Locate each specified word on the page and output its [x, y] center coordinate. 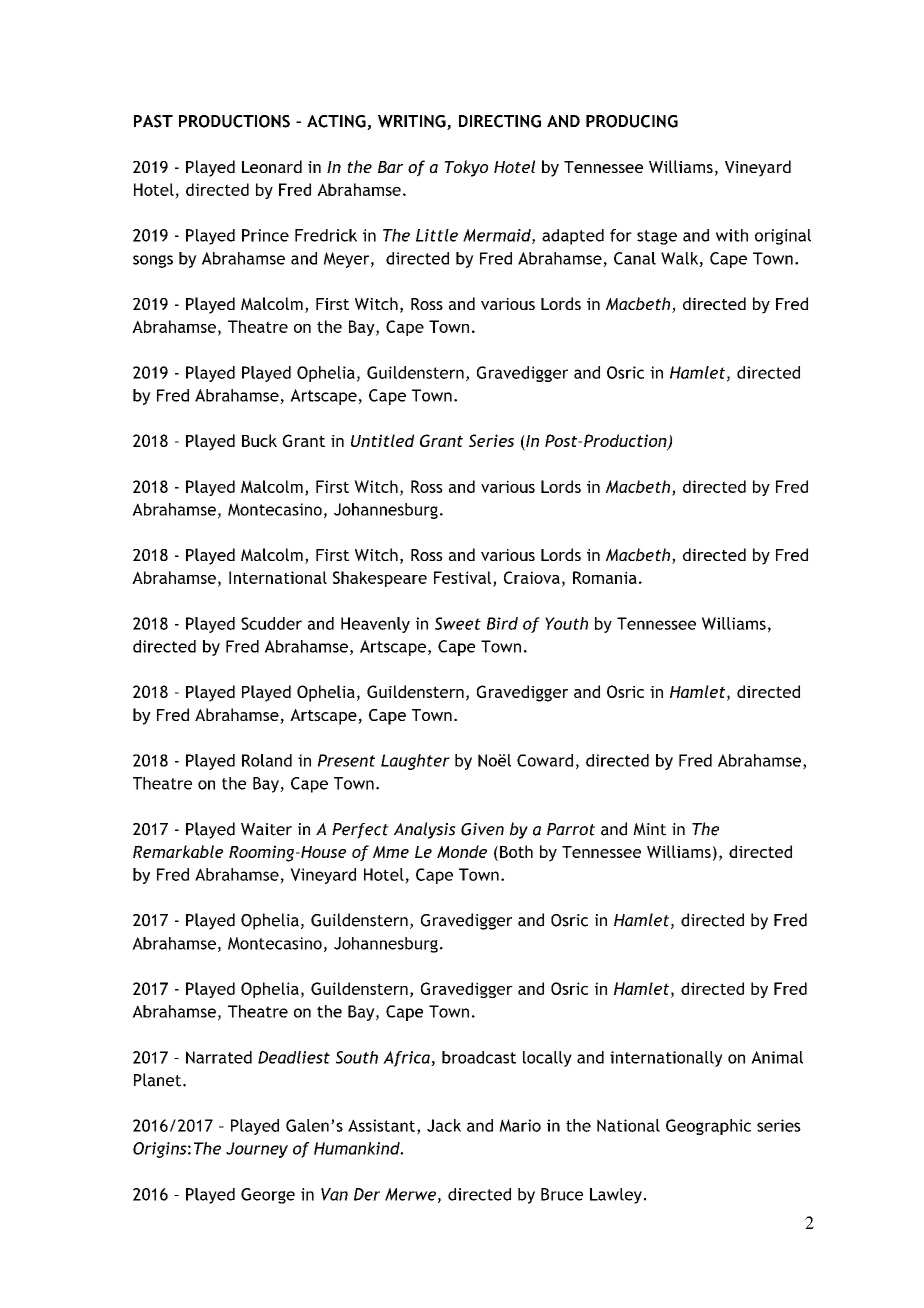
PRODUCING [632, 121]
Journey [257, 1150]
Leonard [272, 166]
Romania [605, 577]
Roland [267, 760]
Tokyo [466, 168]
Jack [444, 1125]
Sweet [458, 623]
